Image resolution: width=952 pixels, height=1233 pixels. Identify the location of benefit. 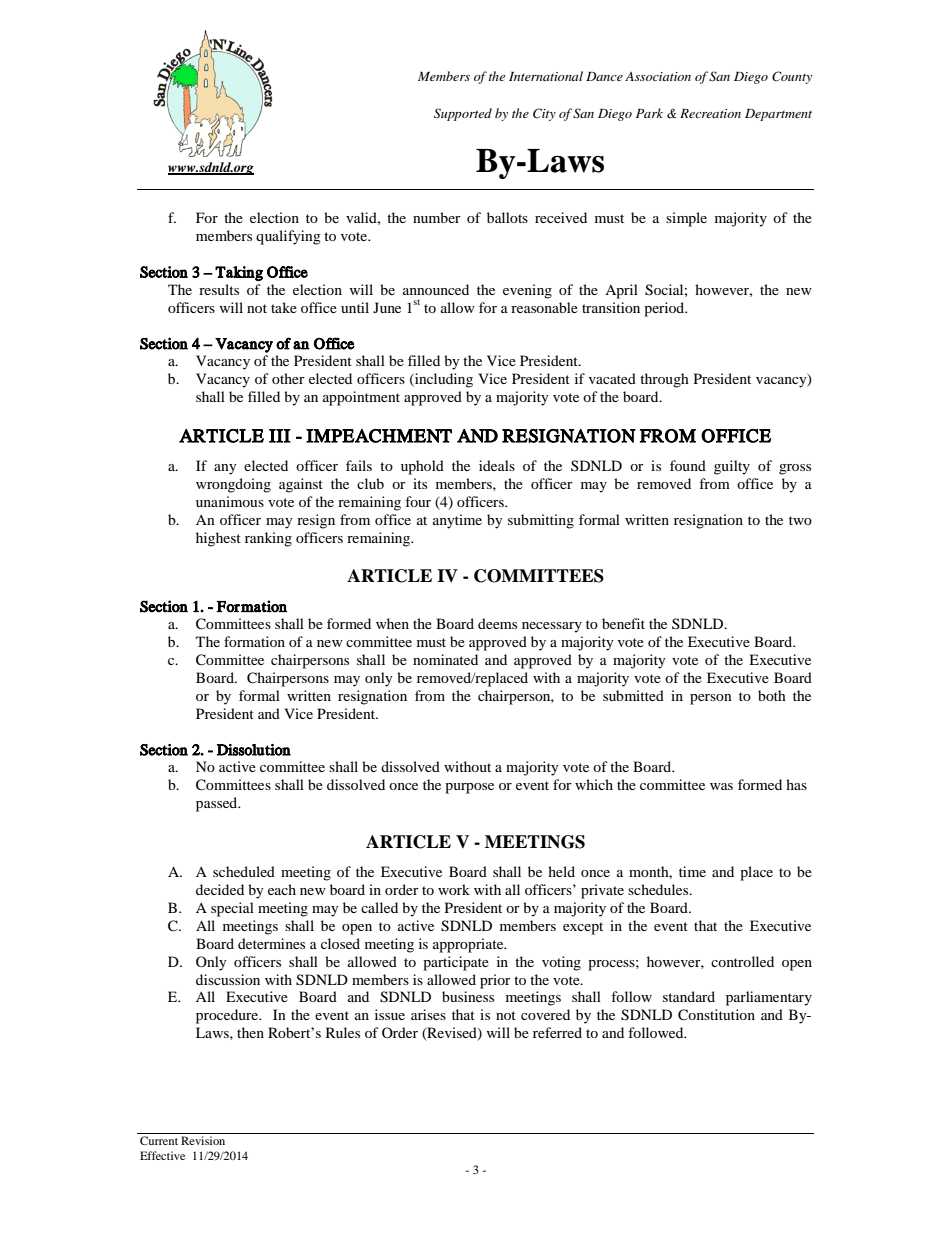
(623, 623).
